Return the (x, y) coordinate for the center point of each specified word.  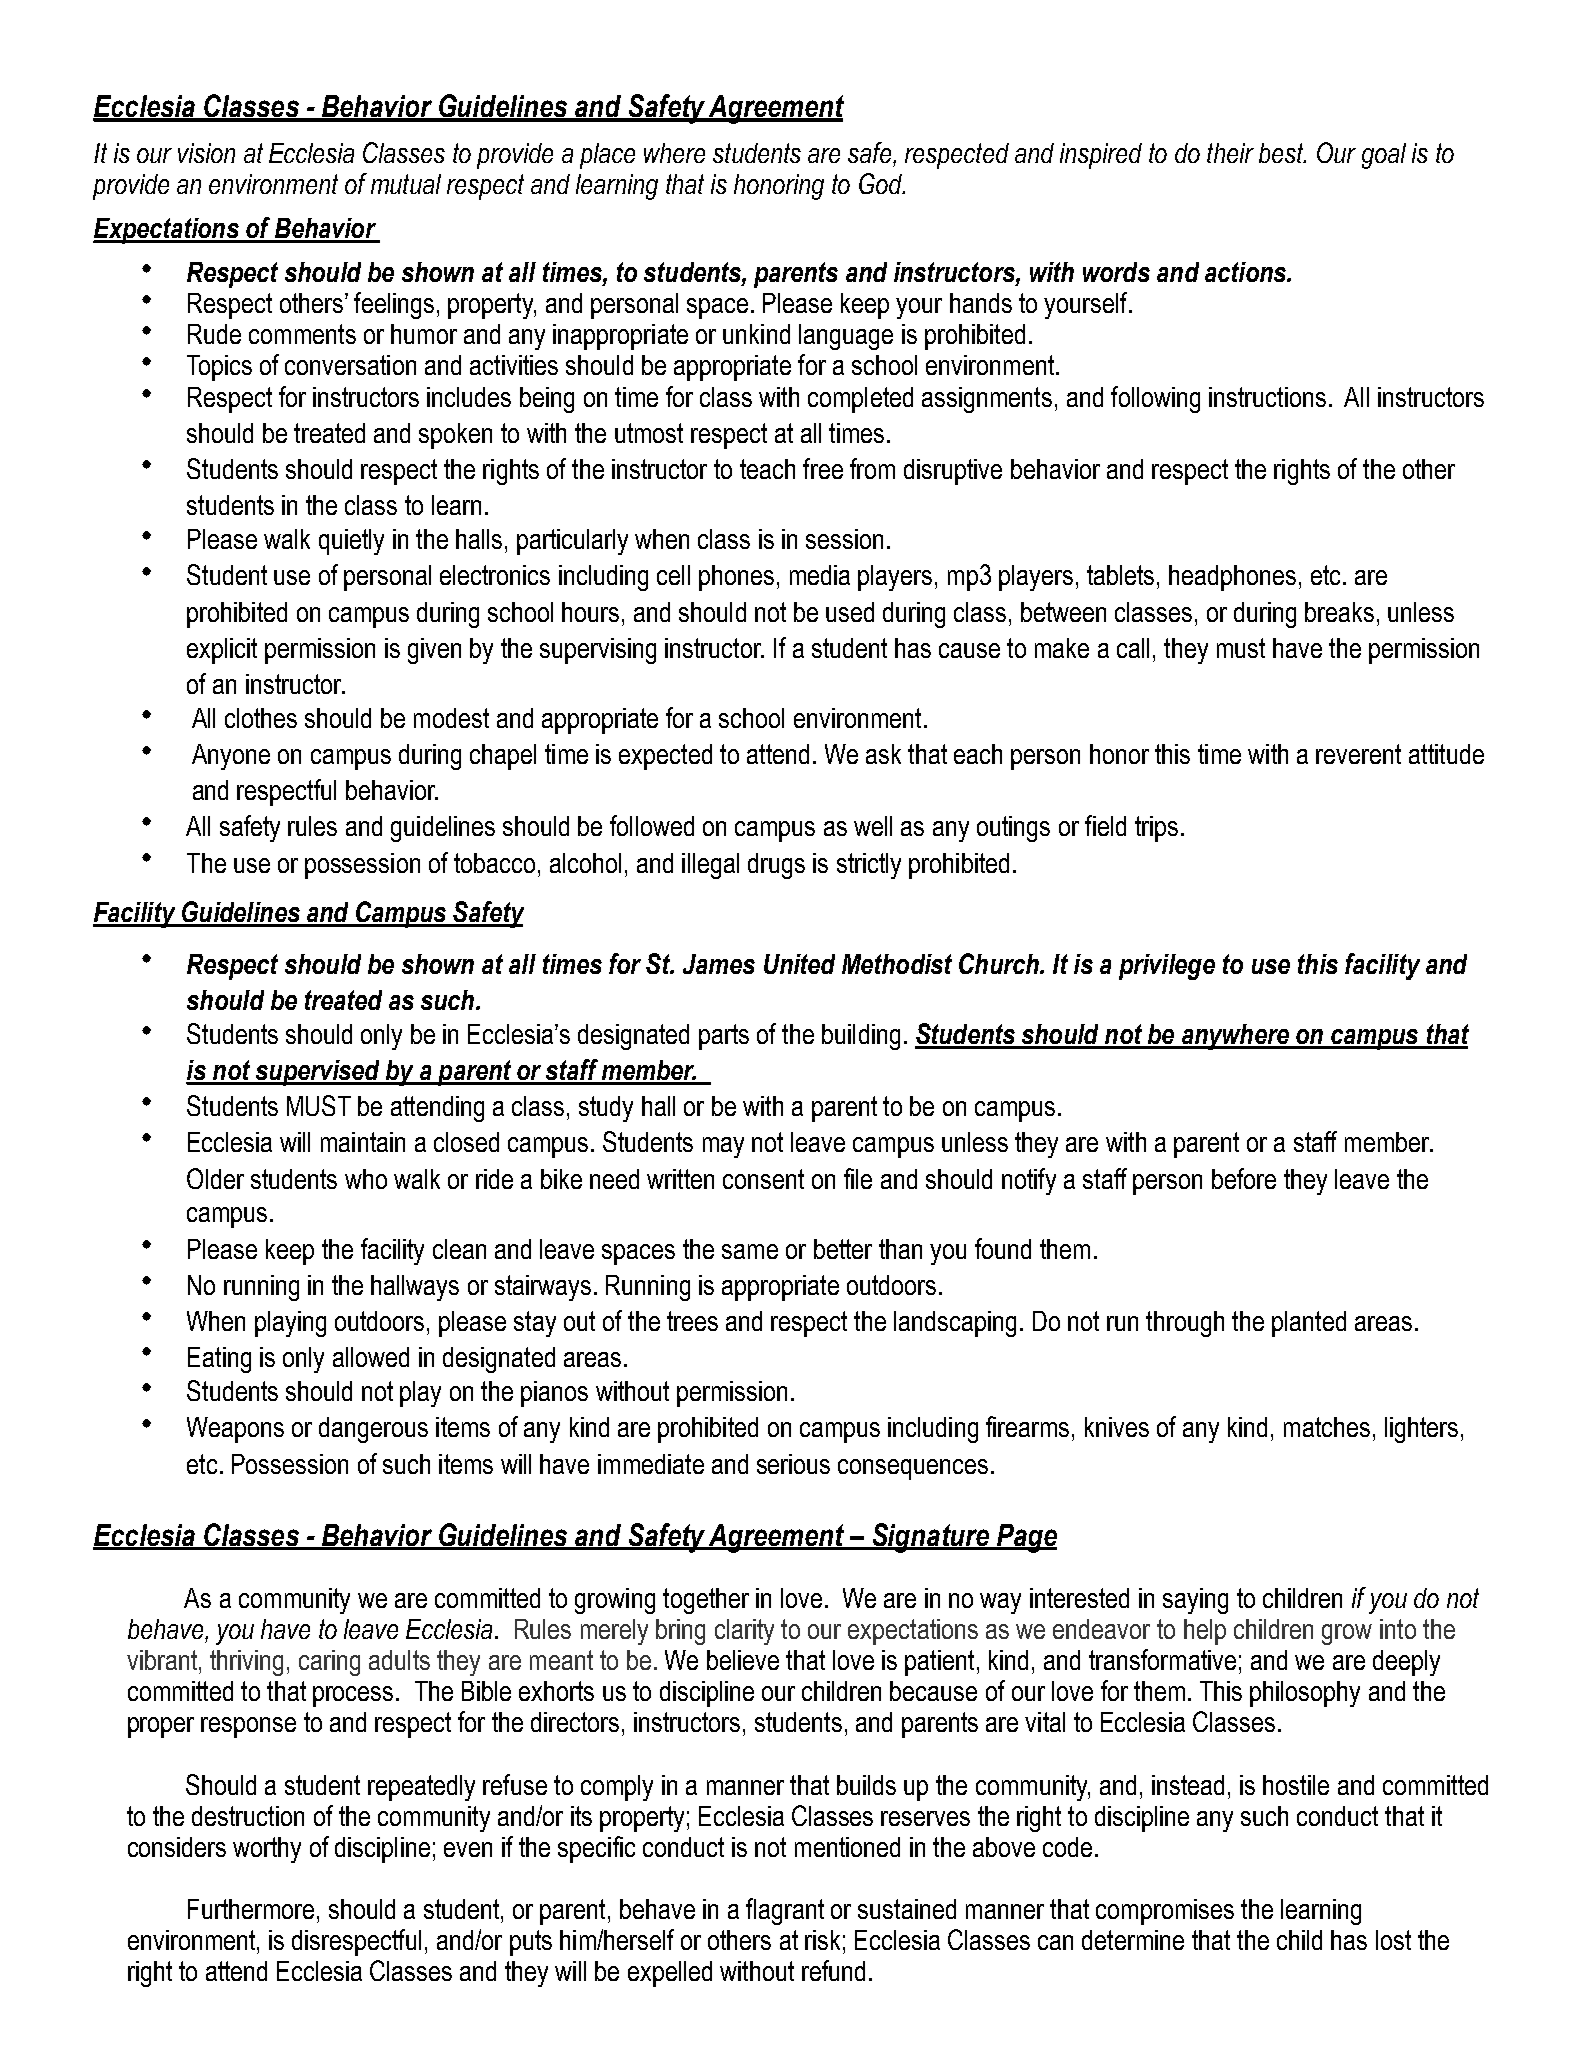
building (861, 1037)
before (1244, 1178)
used (850, 612)
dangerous (373, 1430)
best (1282, 153)
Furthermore (251, 1909)
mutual (406, 184)
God (882, 183)
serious (793, 1464)
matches (1327, 1427)
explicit (222, 651)
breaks (1339, 612)
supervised (317, 1073)
